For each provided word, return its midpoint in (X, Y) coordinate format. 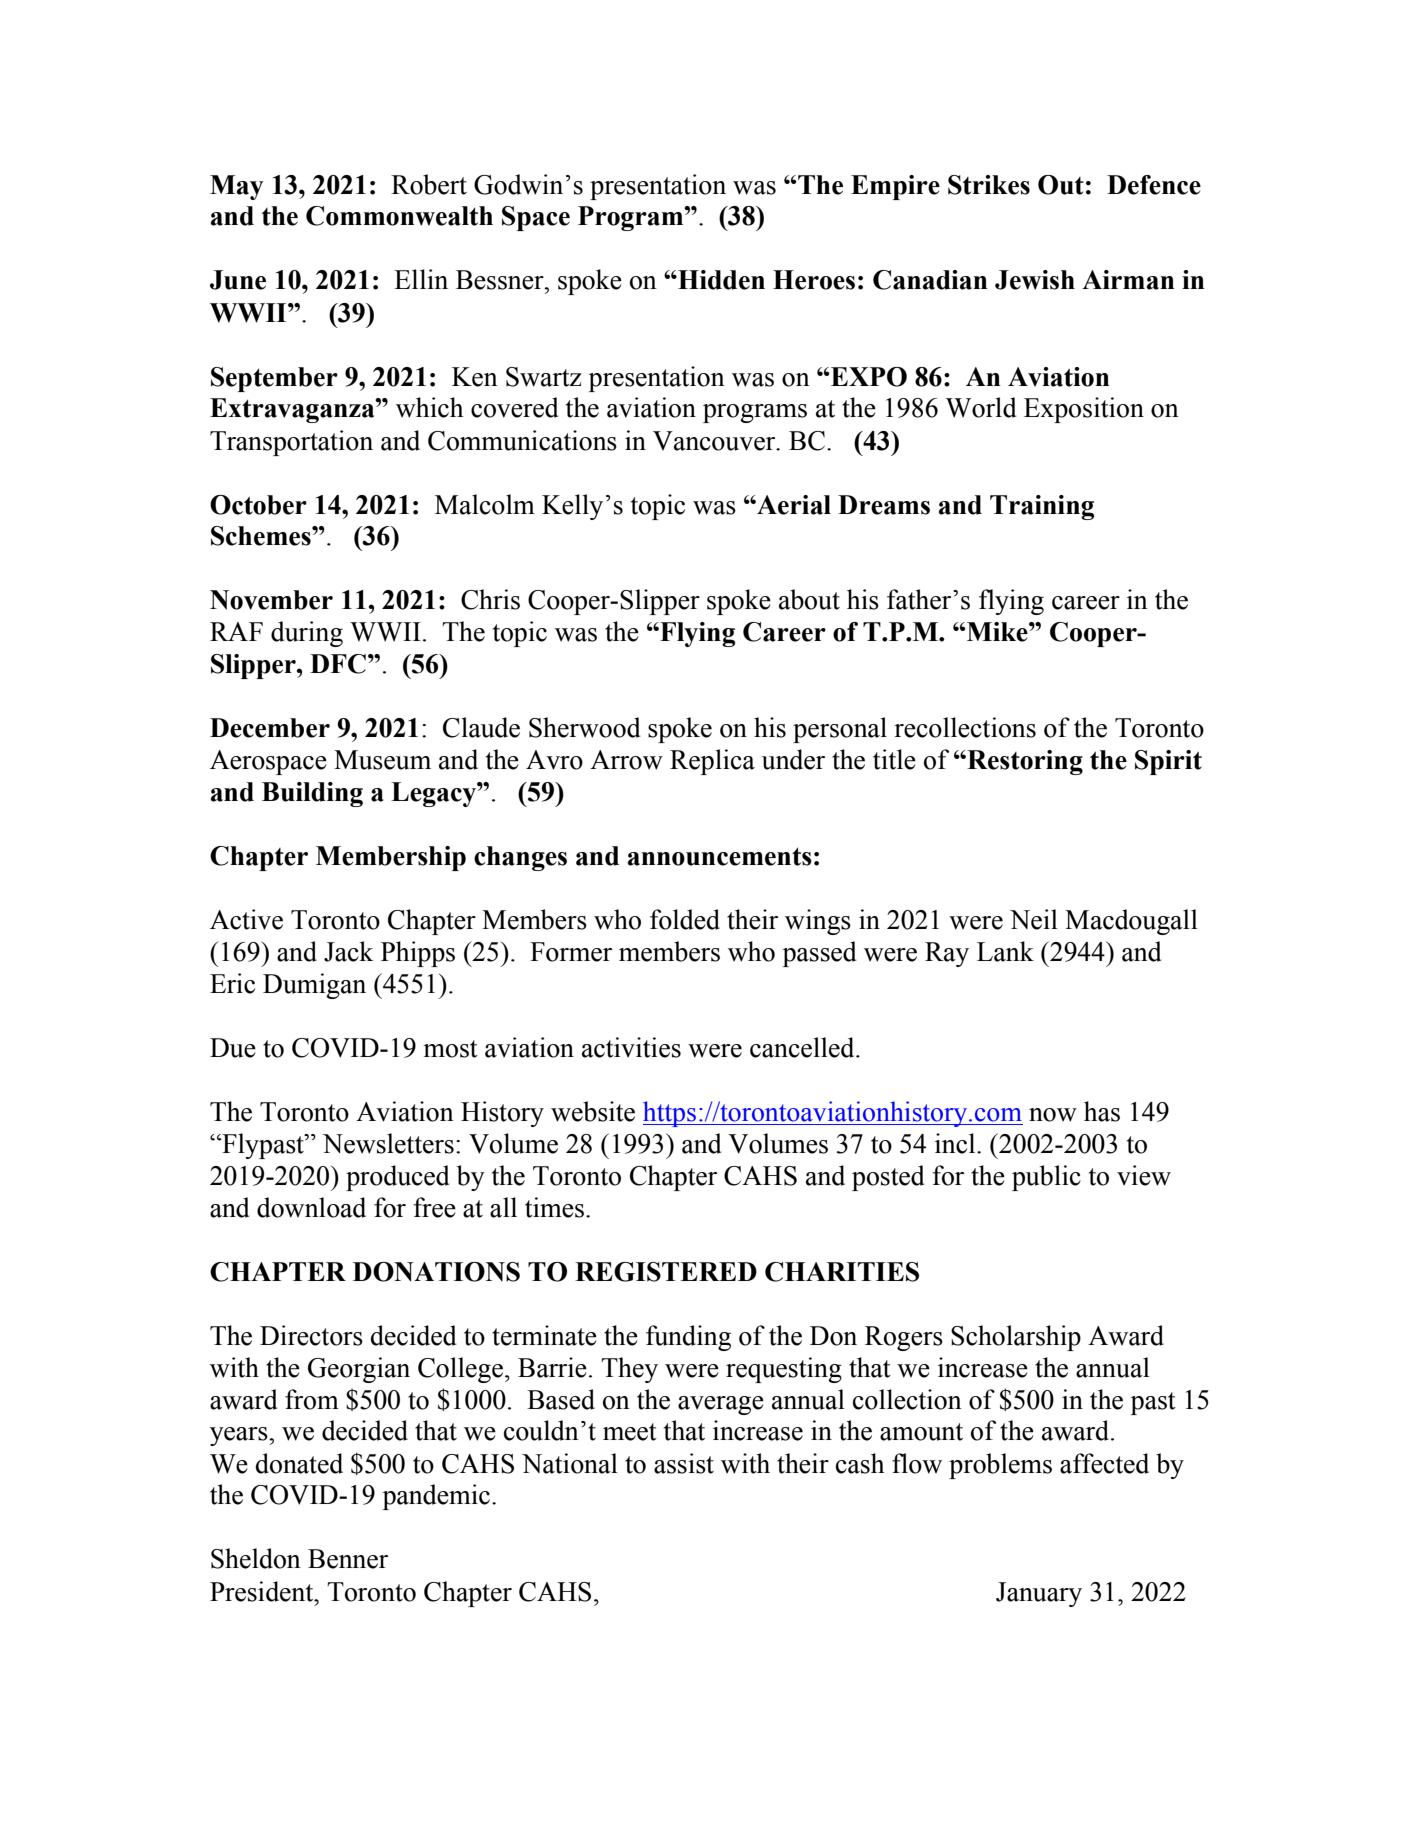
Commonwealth (399, 216)
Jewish (1035, 280)
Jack (349, 951)
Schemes (262, 536)
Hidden (720, 280)
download (311, 1207)
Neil (1034, 919)
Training (1042, 507)
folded (685, 919)
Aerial (793, 505)
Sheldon (256, 1558)
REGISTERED (666, 1272)
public (1046, 1178)
